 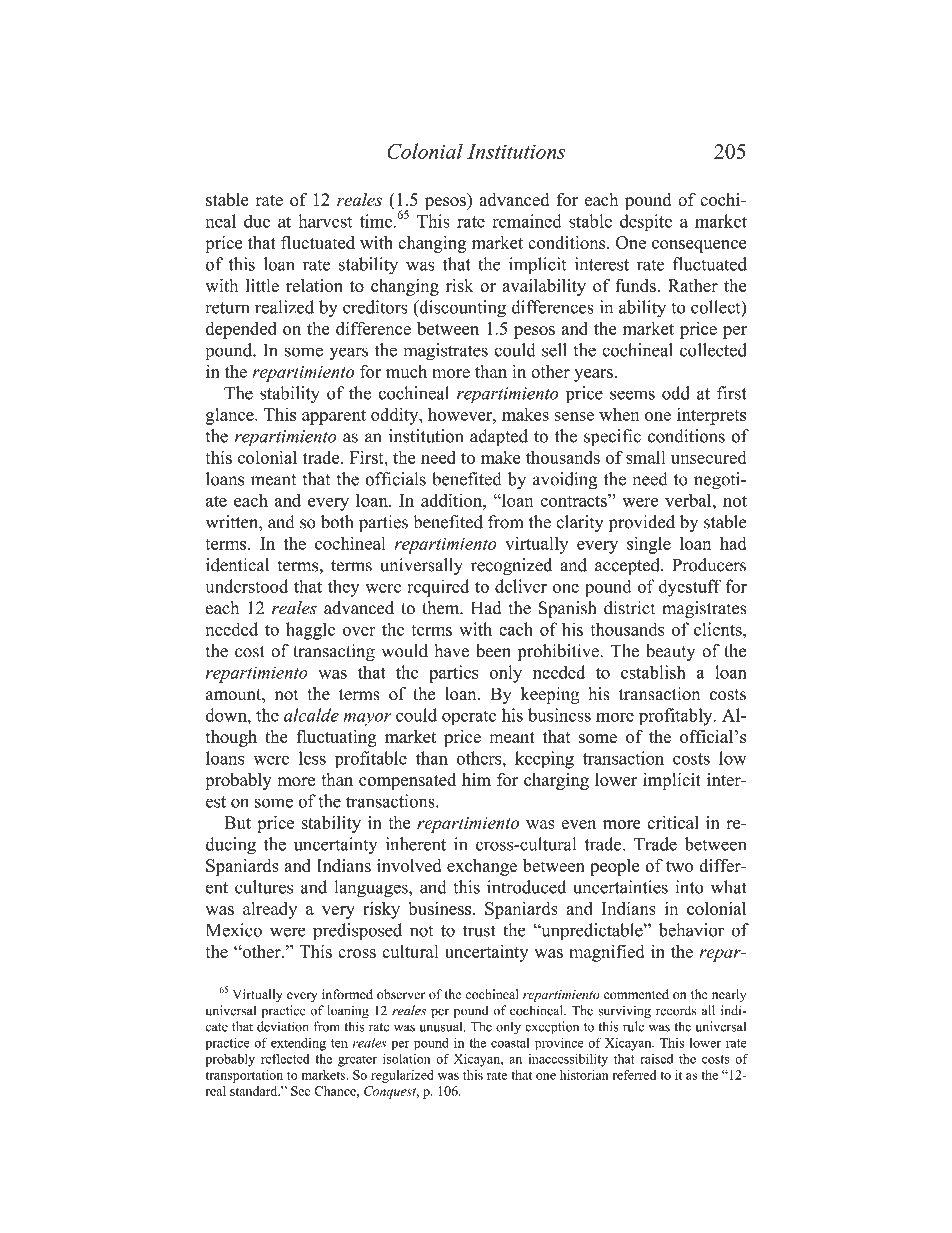 I want to click on coastal, so click(x=510, y=1043).
